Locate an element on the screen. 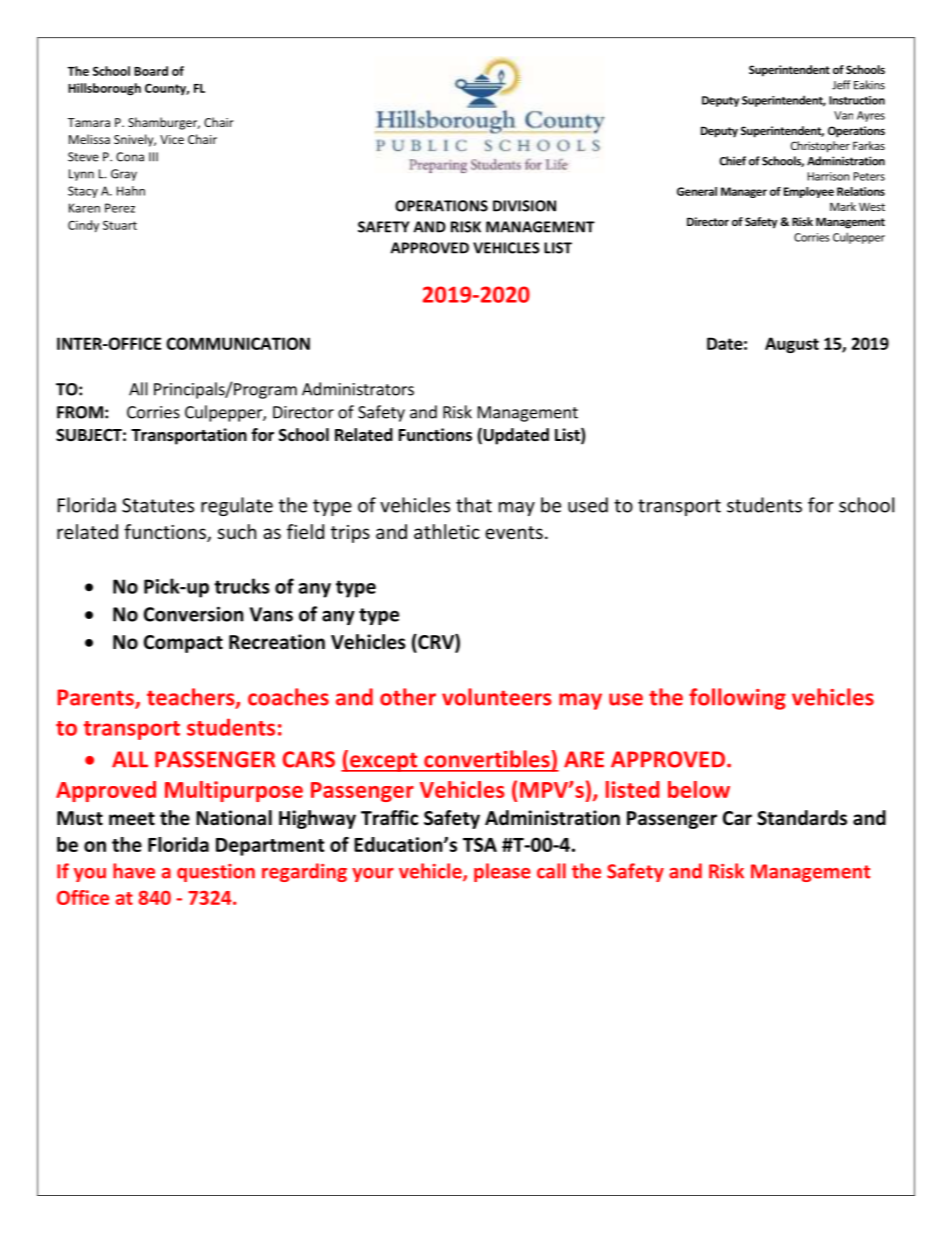  DIVISION is located at coordinates (524, 206).
